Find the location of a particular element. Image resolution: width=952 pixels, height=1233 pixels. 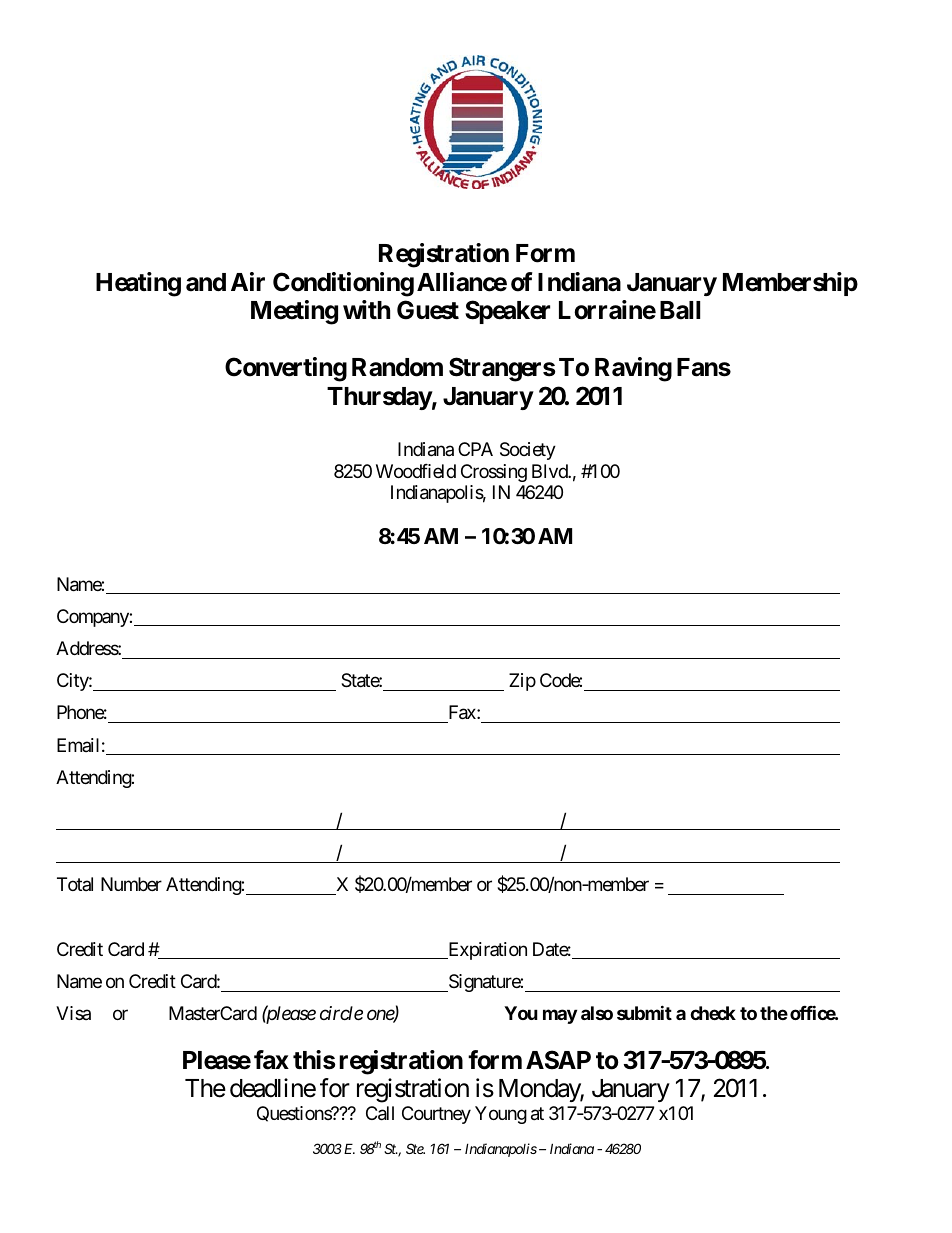

Call is located at coordinates (380, 1113).
